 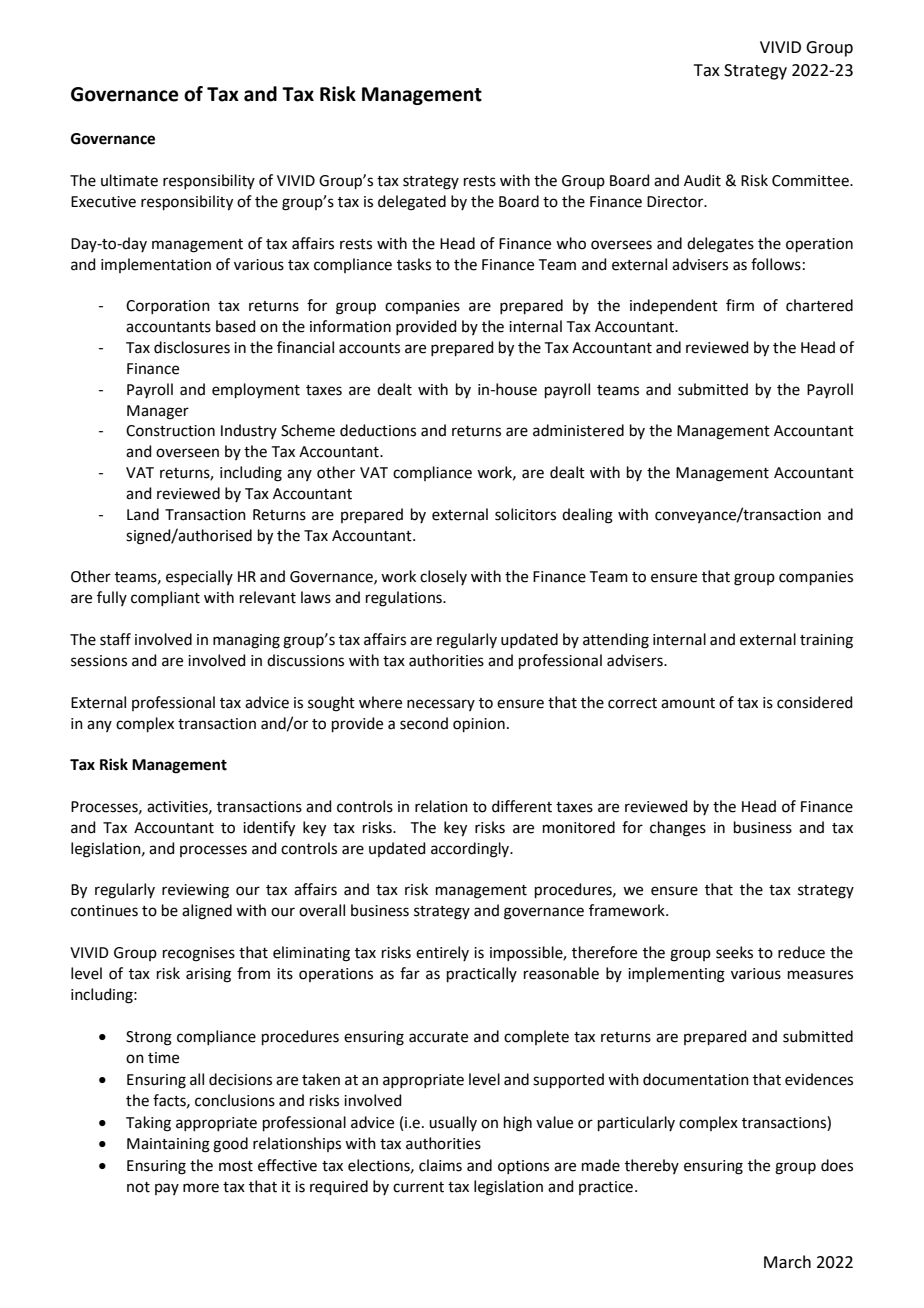 I want to click on solicitors, so click(x=525, y=514).
